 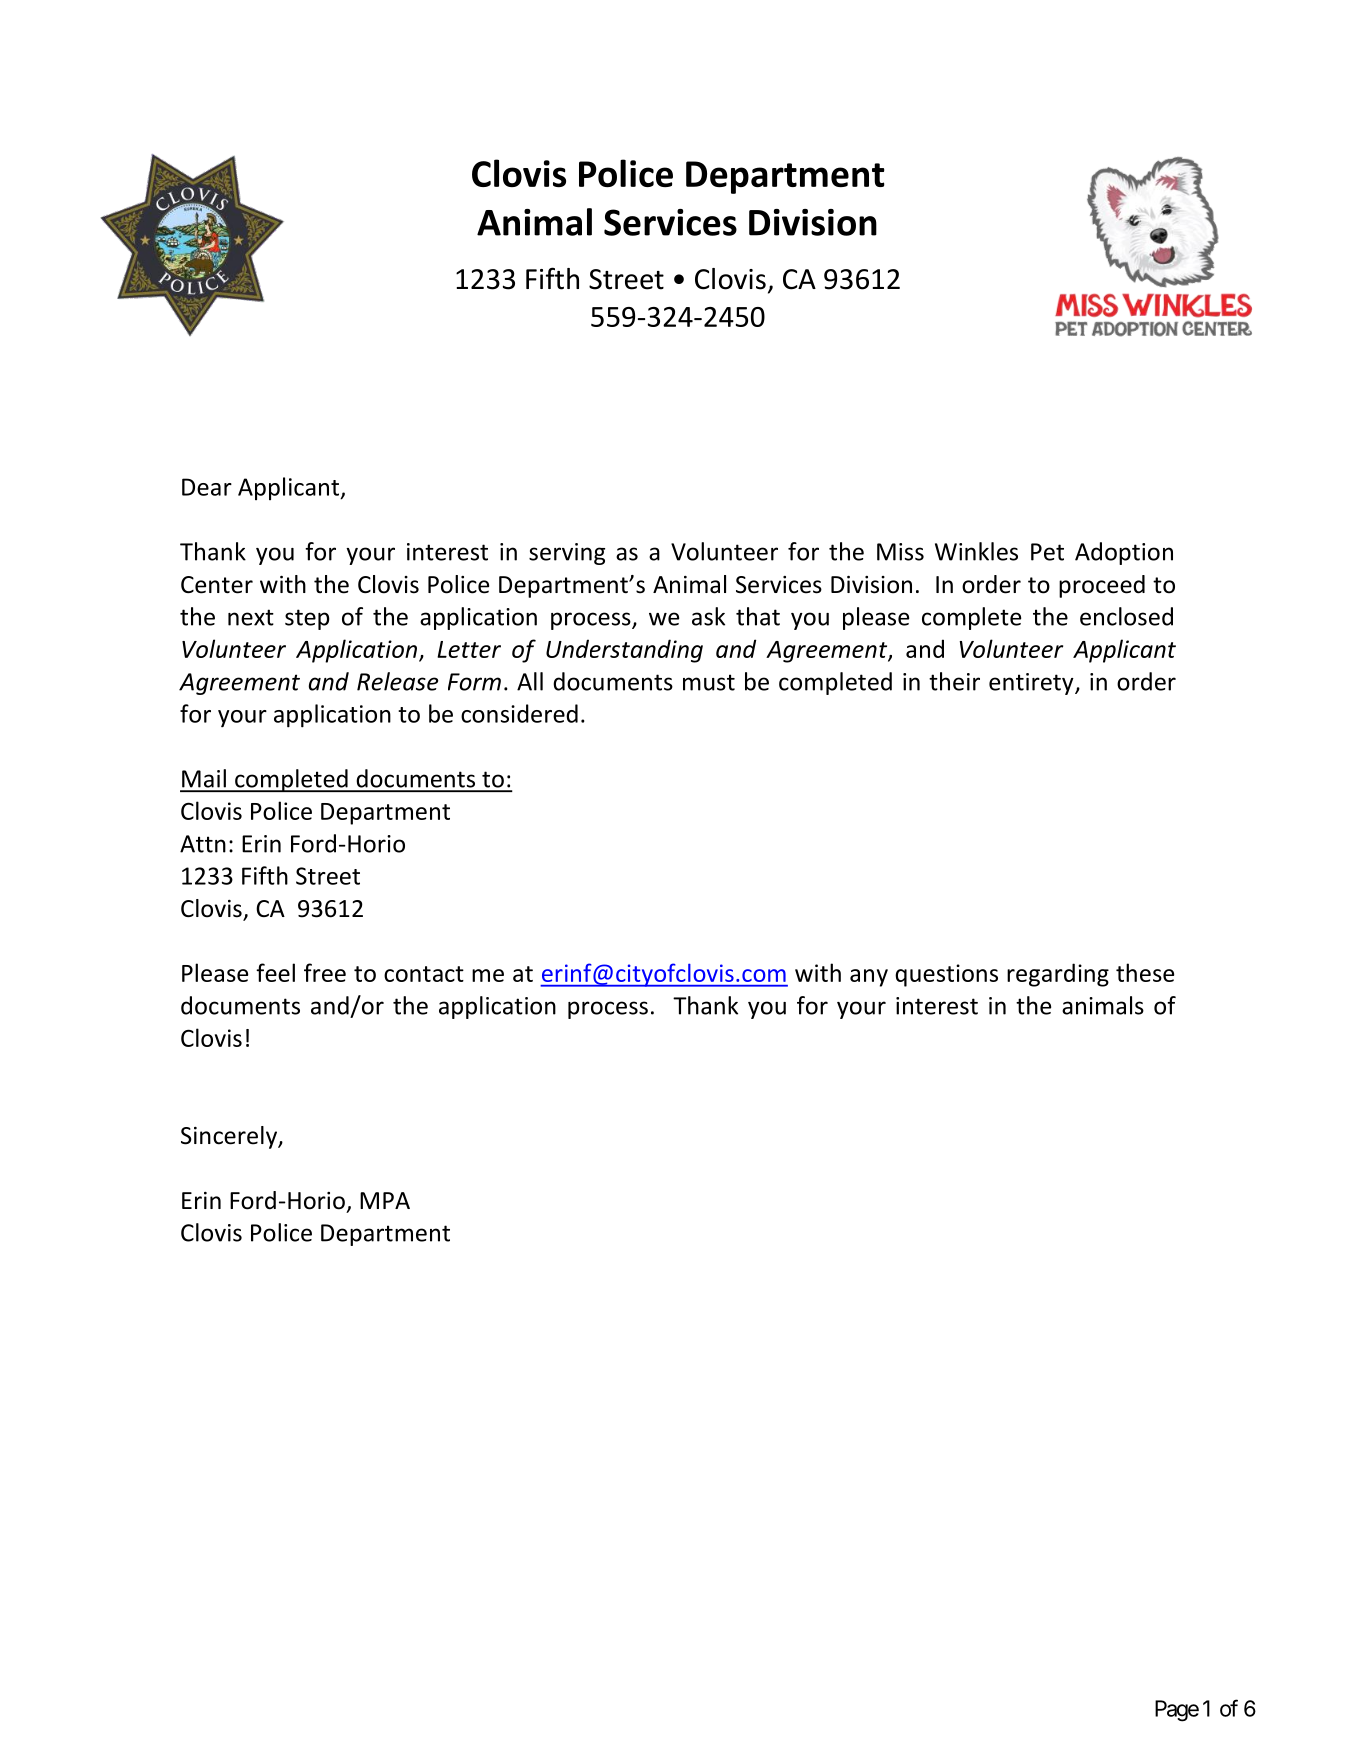 I want to click on MPA, so click(x=385, y=1200).
